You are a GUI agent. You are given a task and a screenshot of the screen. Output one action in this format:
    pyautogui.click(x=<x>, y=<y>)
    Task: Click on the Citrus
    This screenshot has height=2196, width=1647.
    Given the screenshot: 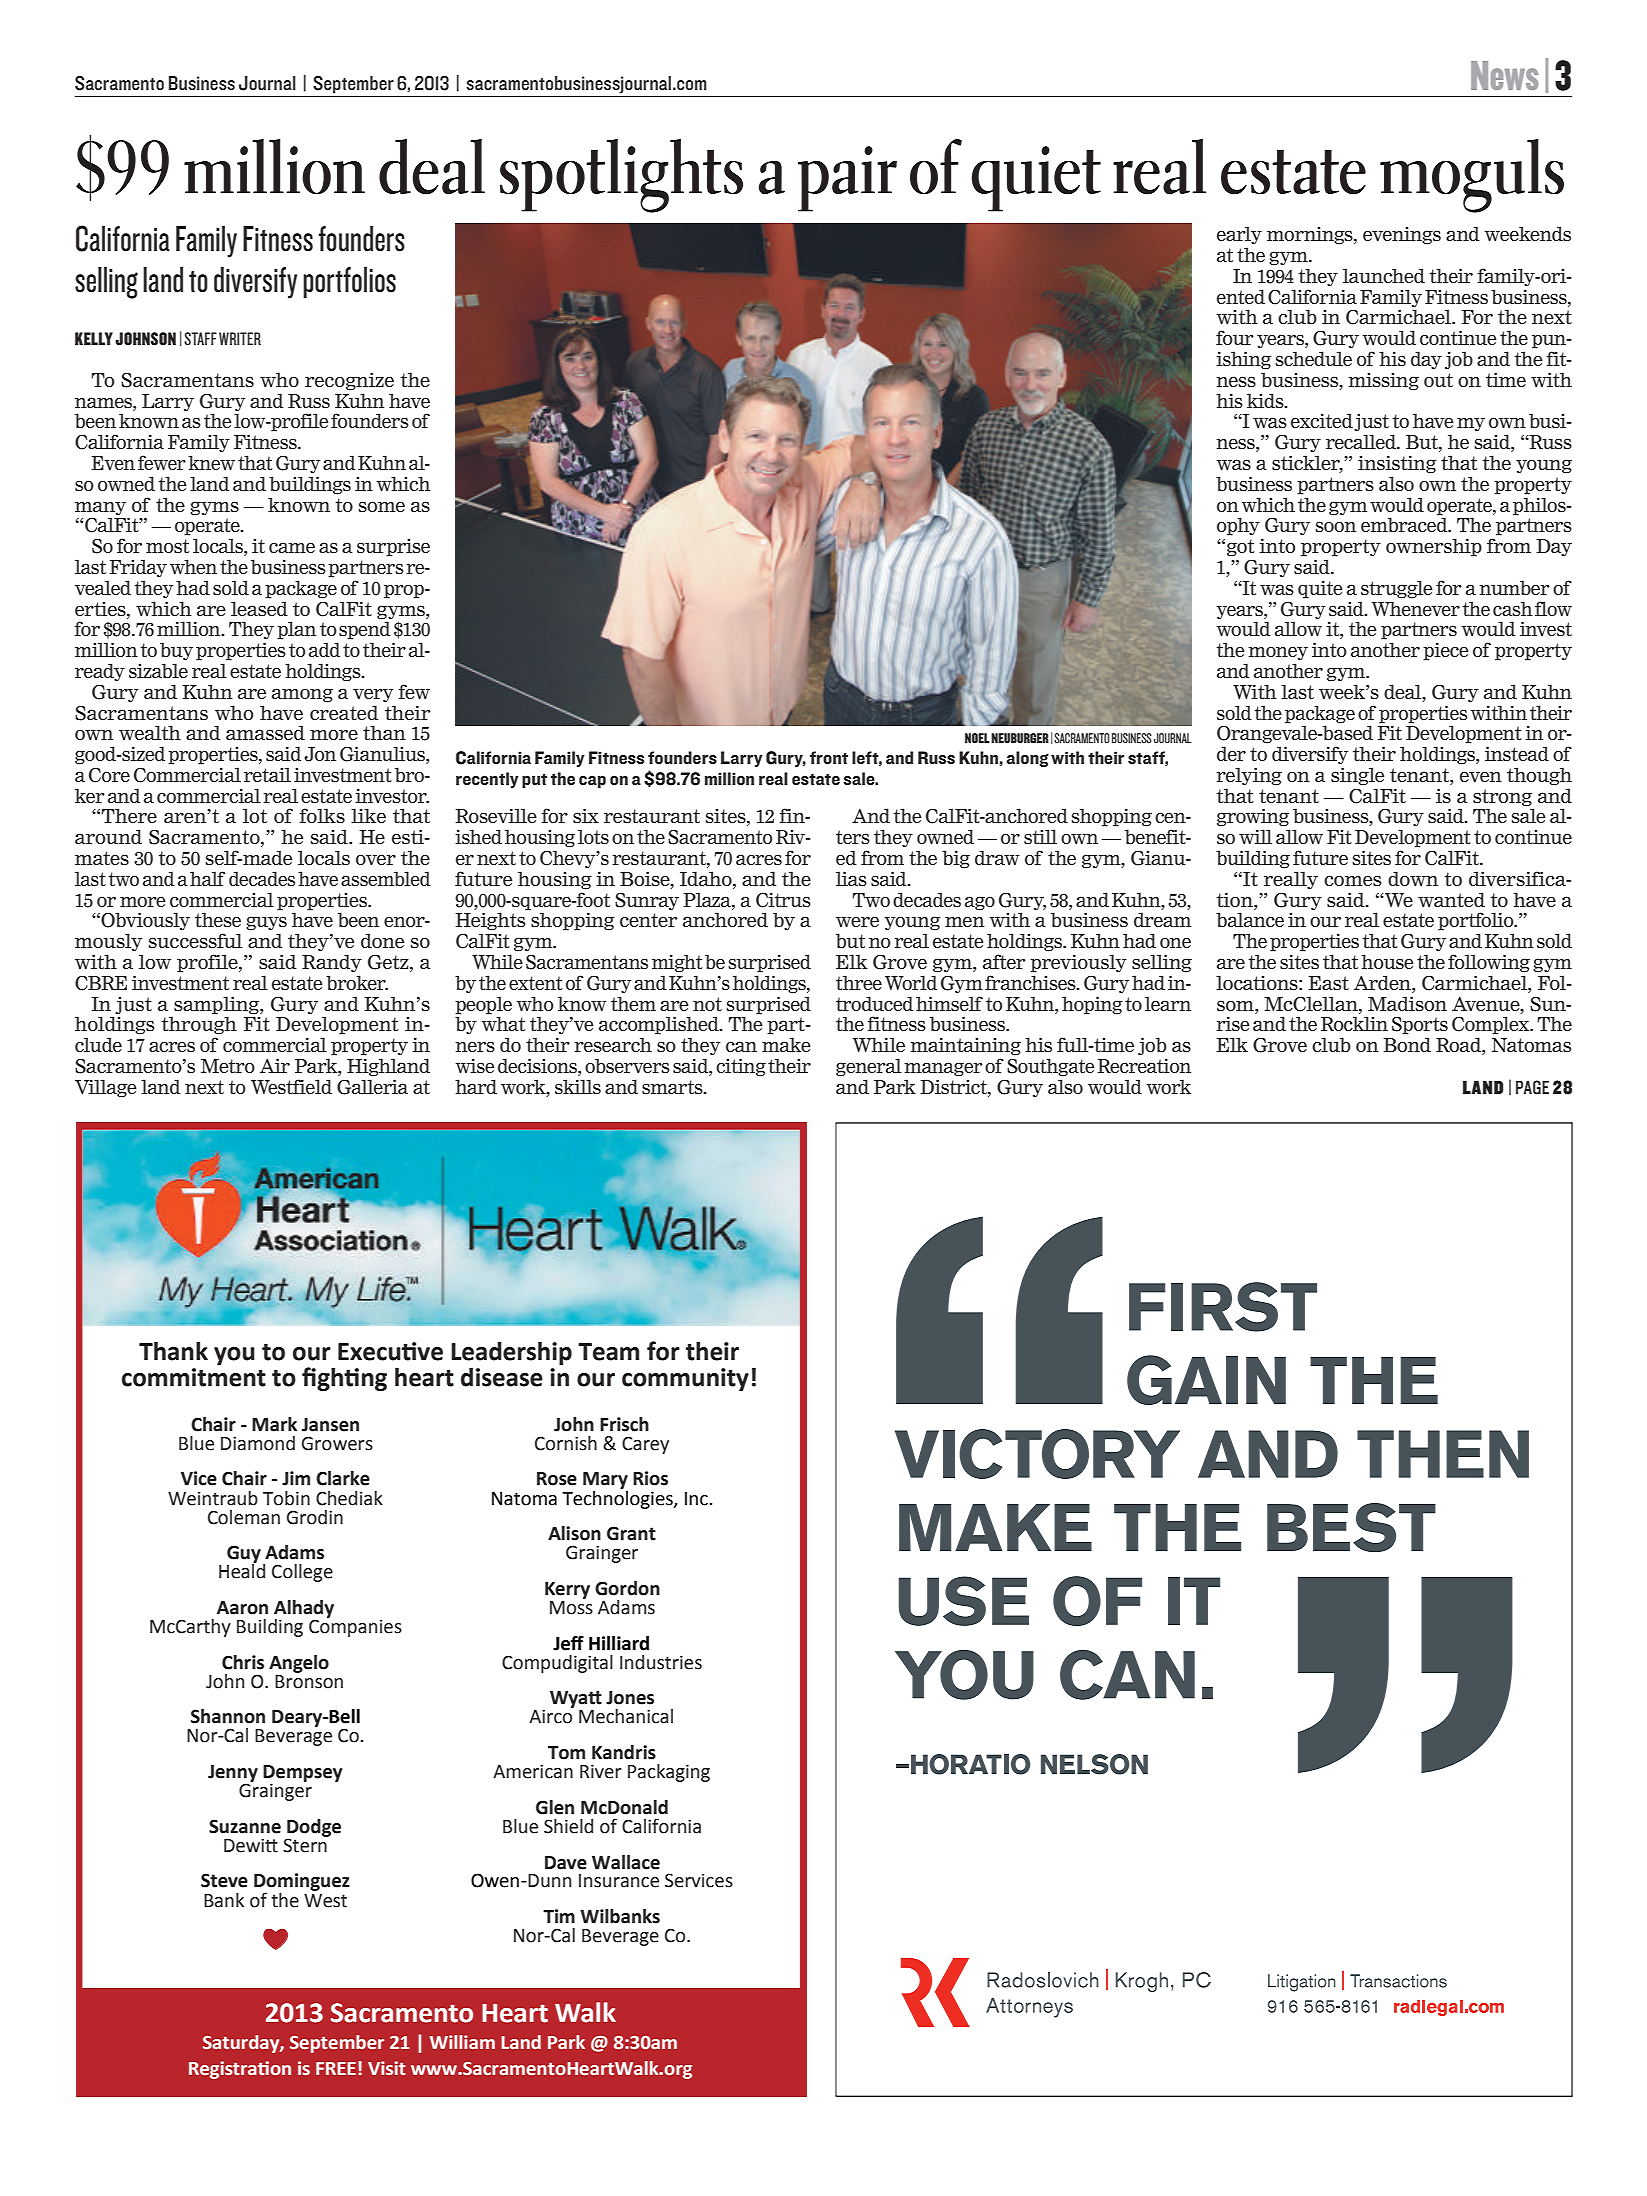 What is the action you would take?
    pyautogui.click(x=783, y=900)
